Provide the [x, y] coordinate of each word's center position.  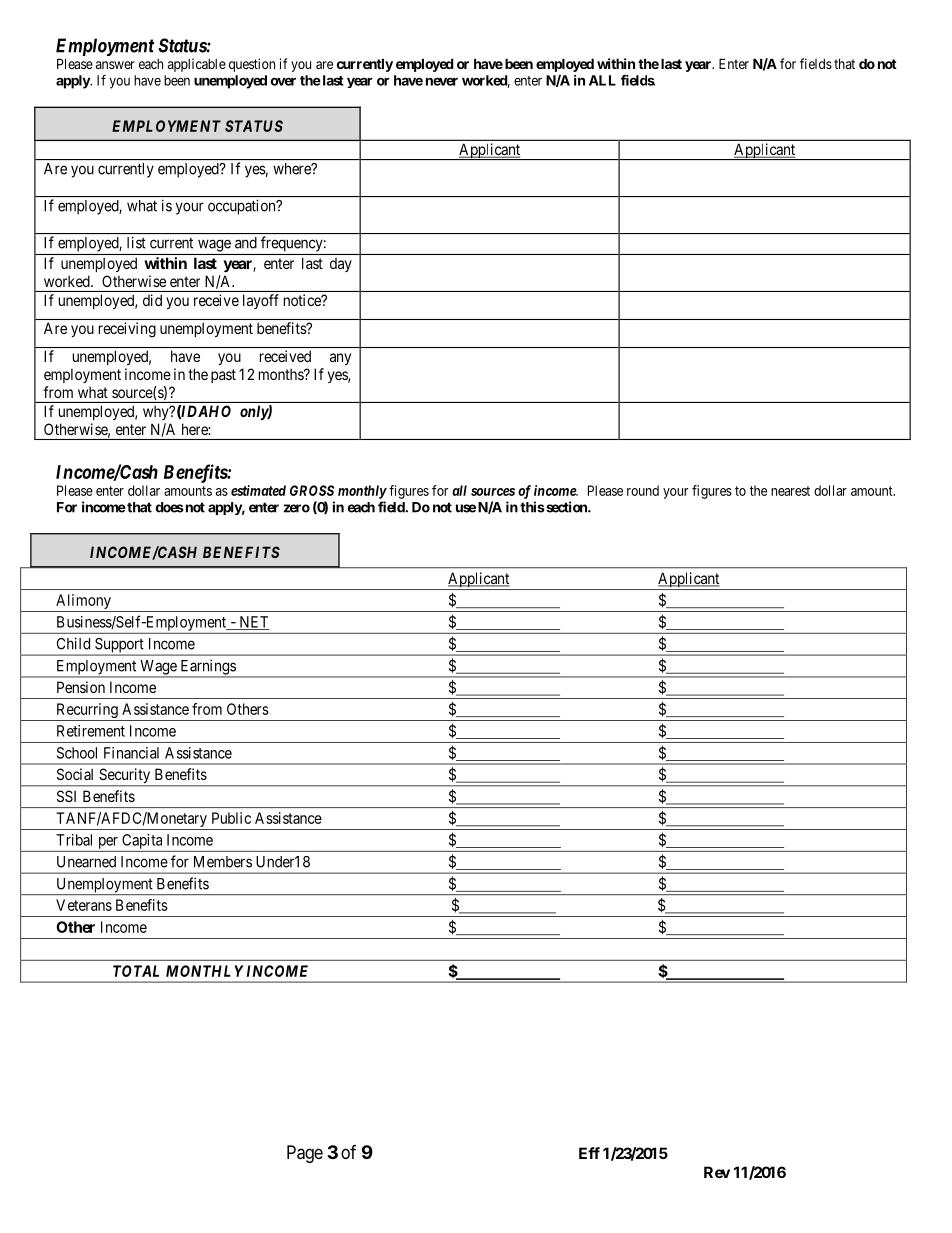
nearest [790, 491]
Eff [589, 1153]
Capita [142, 841]
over [283, 81]
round [643, 490]
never [442, 81]
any [340, 359]
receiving [127, 330]
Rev [717, 1172]
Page [305, 1154]
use [466, 508]
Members [223, 862]
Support [119, 646]
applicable [197, 65]
